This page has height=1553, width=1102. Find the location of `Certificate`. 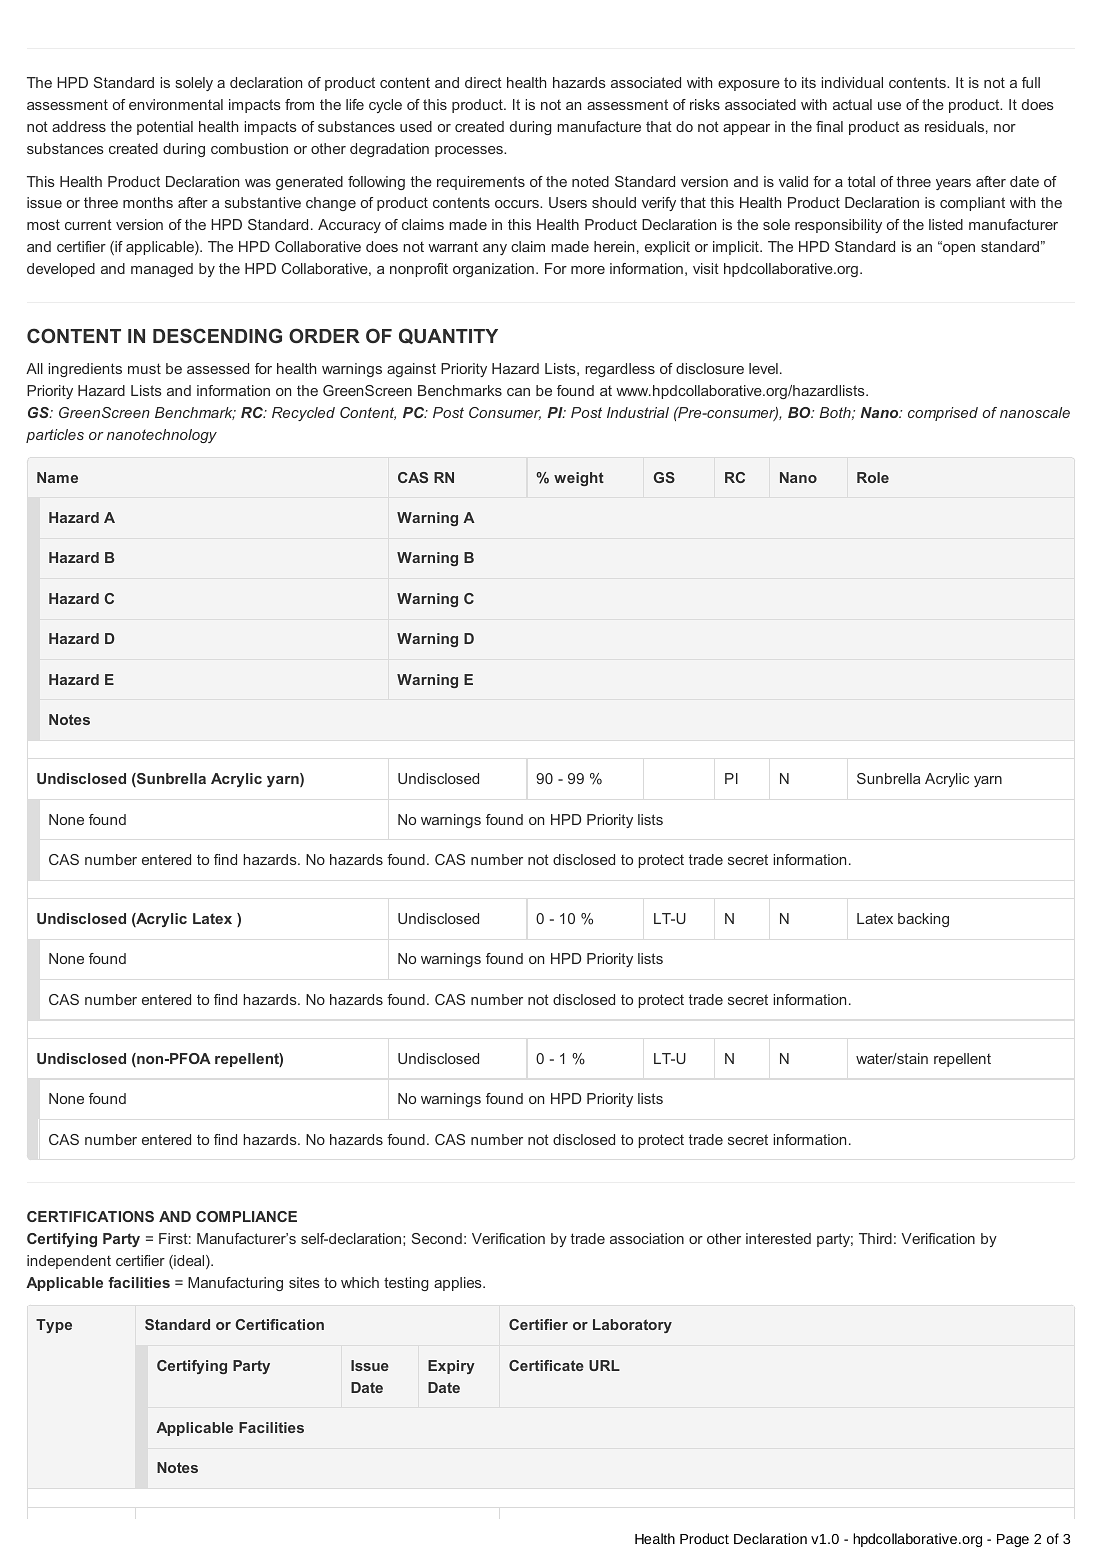

Certificate is located at coordinates (546, 1365).
